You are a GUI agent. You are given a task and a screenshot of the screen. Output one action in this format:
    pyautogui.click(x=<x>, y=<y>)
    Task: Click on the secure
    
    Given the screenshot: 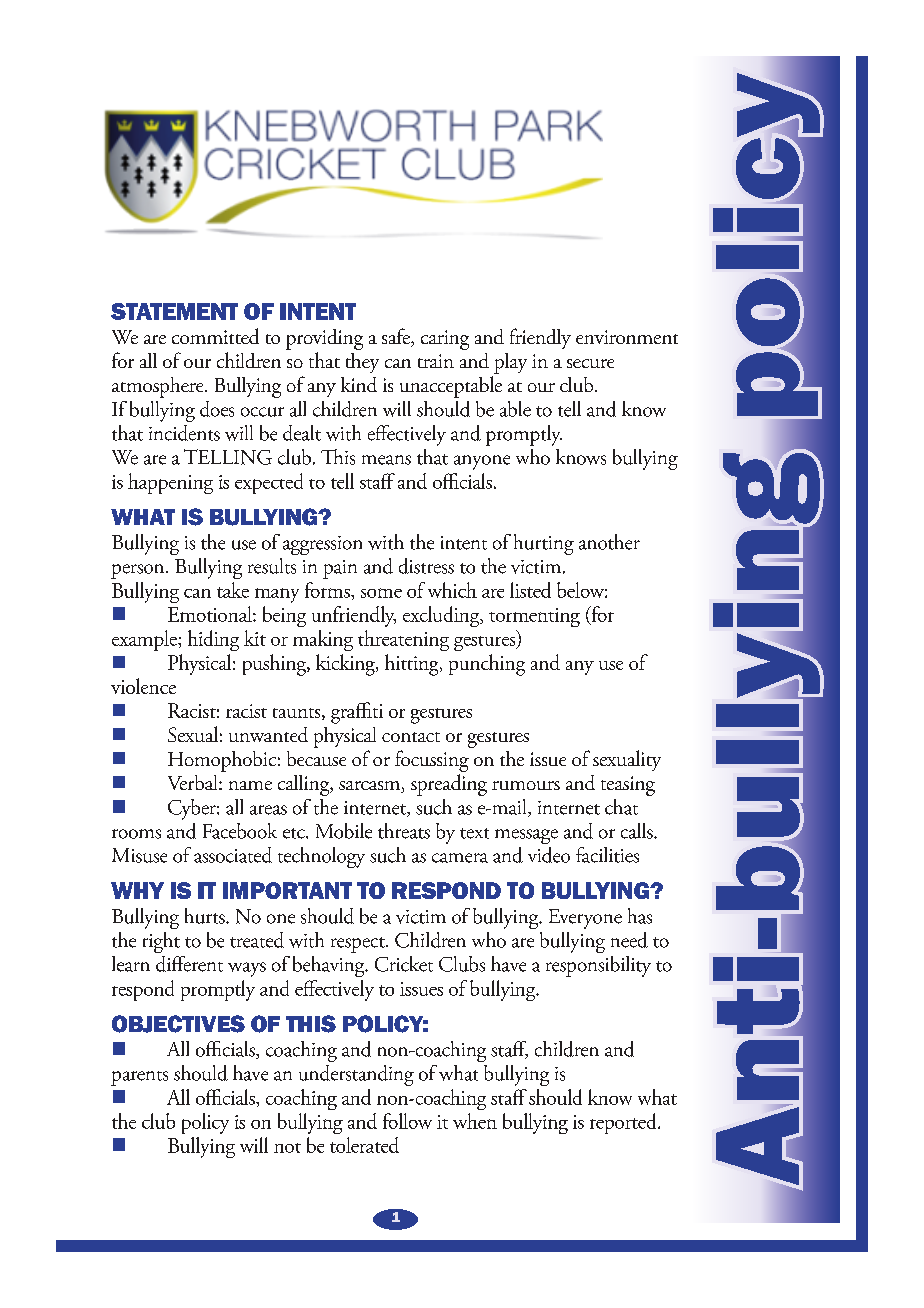 What is the action you would take?
    pyautogui.click(x=590, y=363)
